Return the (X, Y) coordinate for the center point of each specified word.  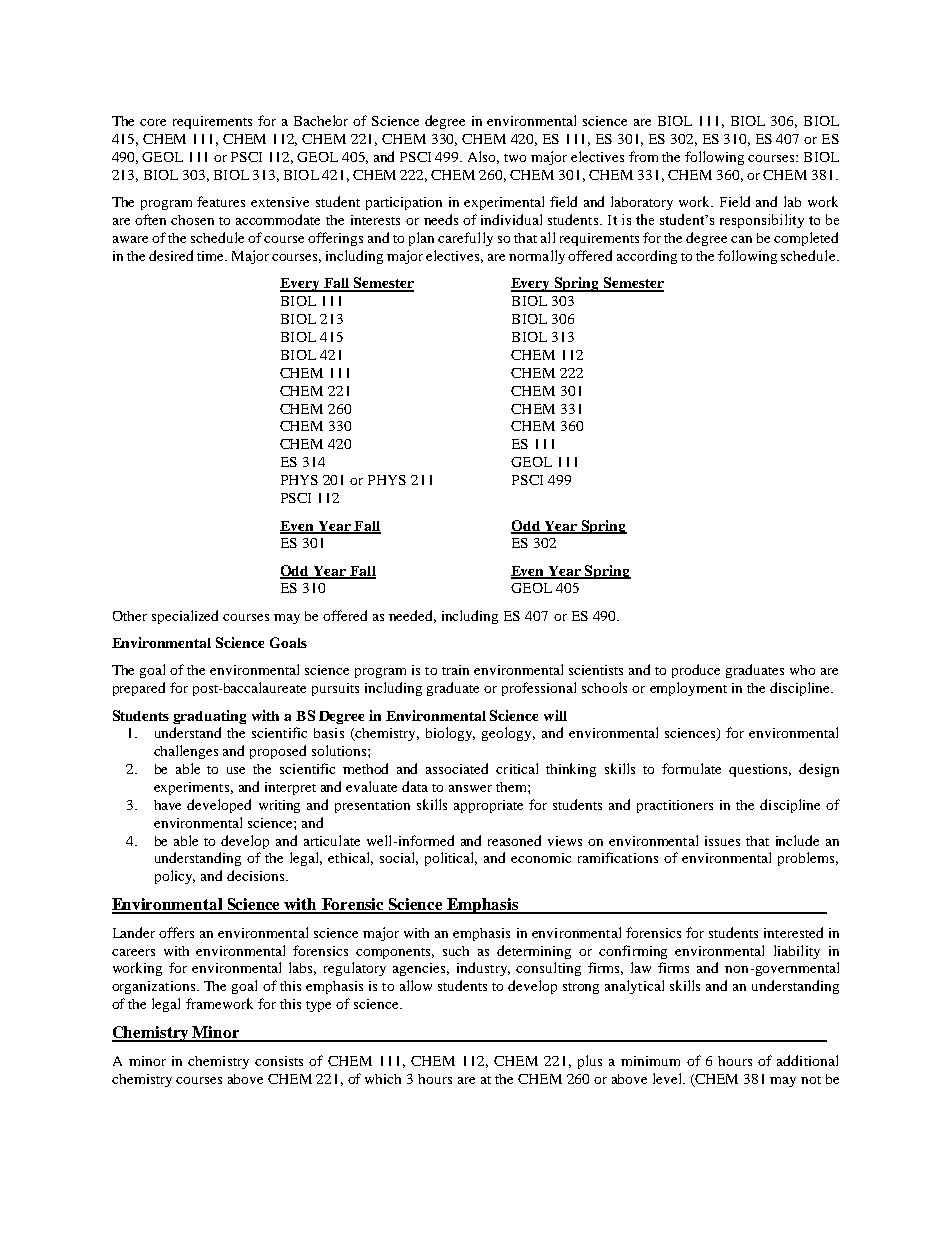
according (647, 257)
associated (457, 768)
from (643, 156)
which (383, 1079)
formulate (691, 768)
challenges (186, 752)
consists (279, 1061)
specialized (185, 617)
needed (412, 616)
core (153, 122)
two (515, 158)
